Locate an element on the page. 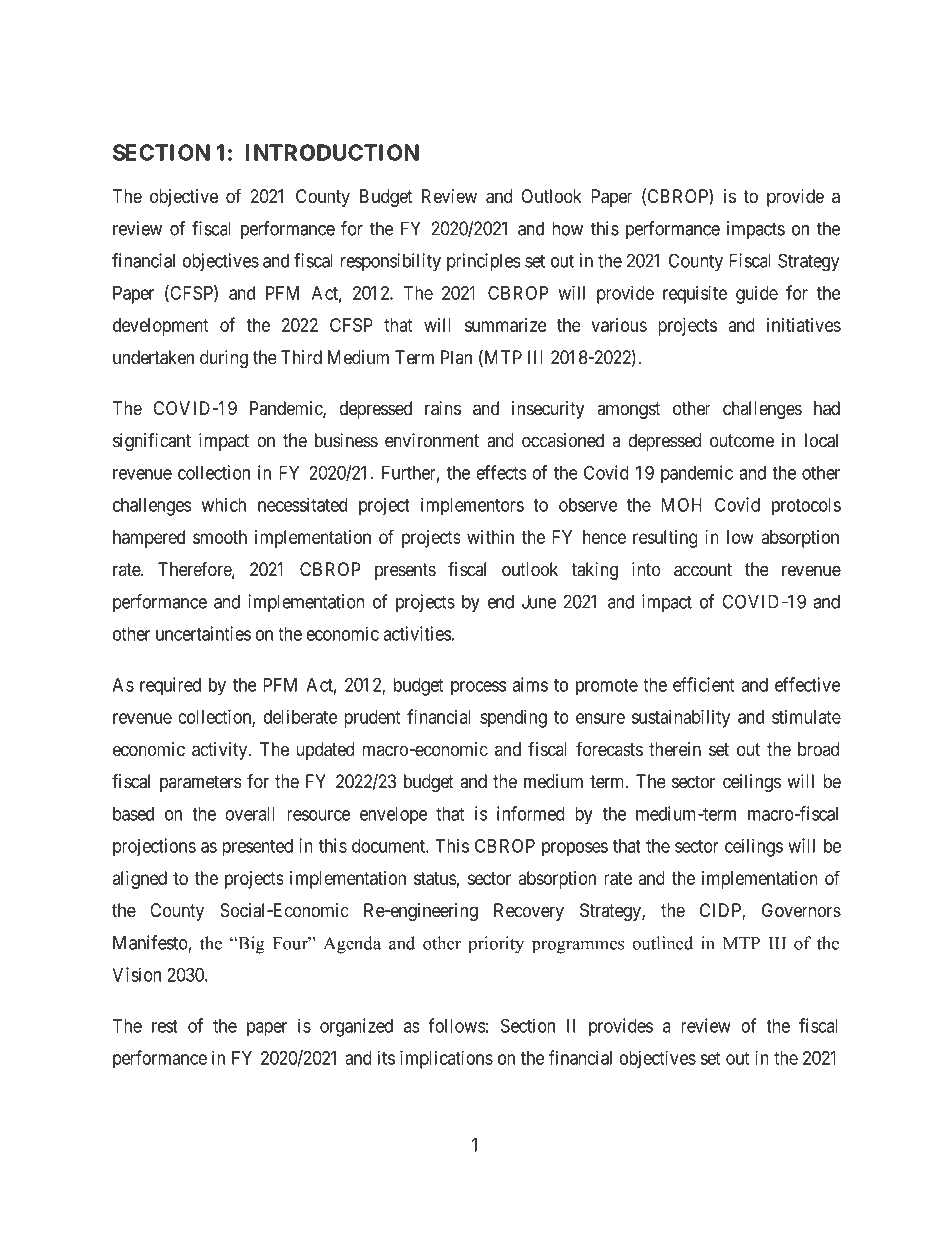  outcome is located at coordinates (742, 441).
